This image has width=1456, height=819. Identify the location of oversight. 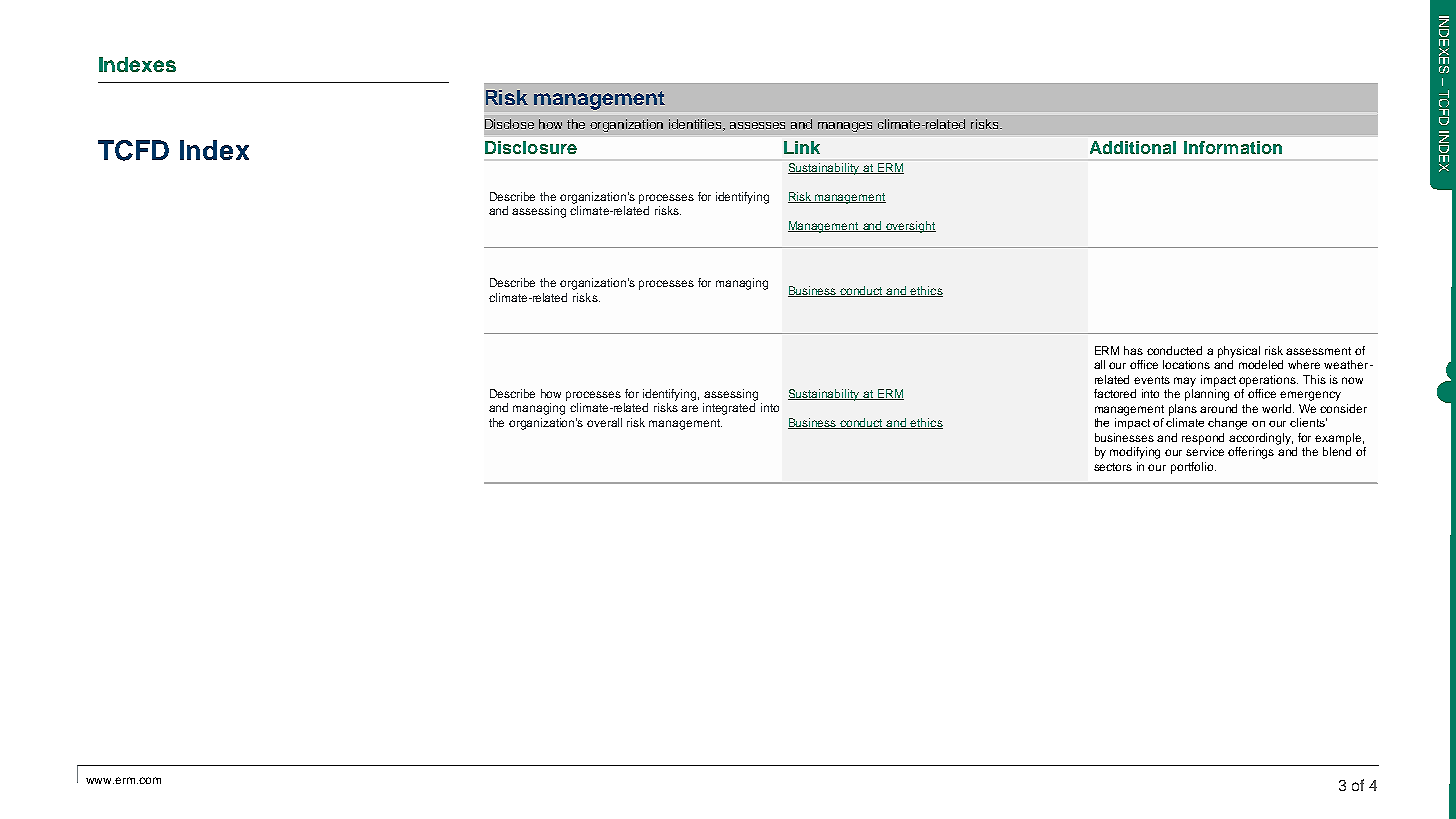
(910, 227).
